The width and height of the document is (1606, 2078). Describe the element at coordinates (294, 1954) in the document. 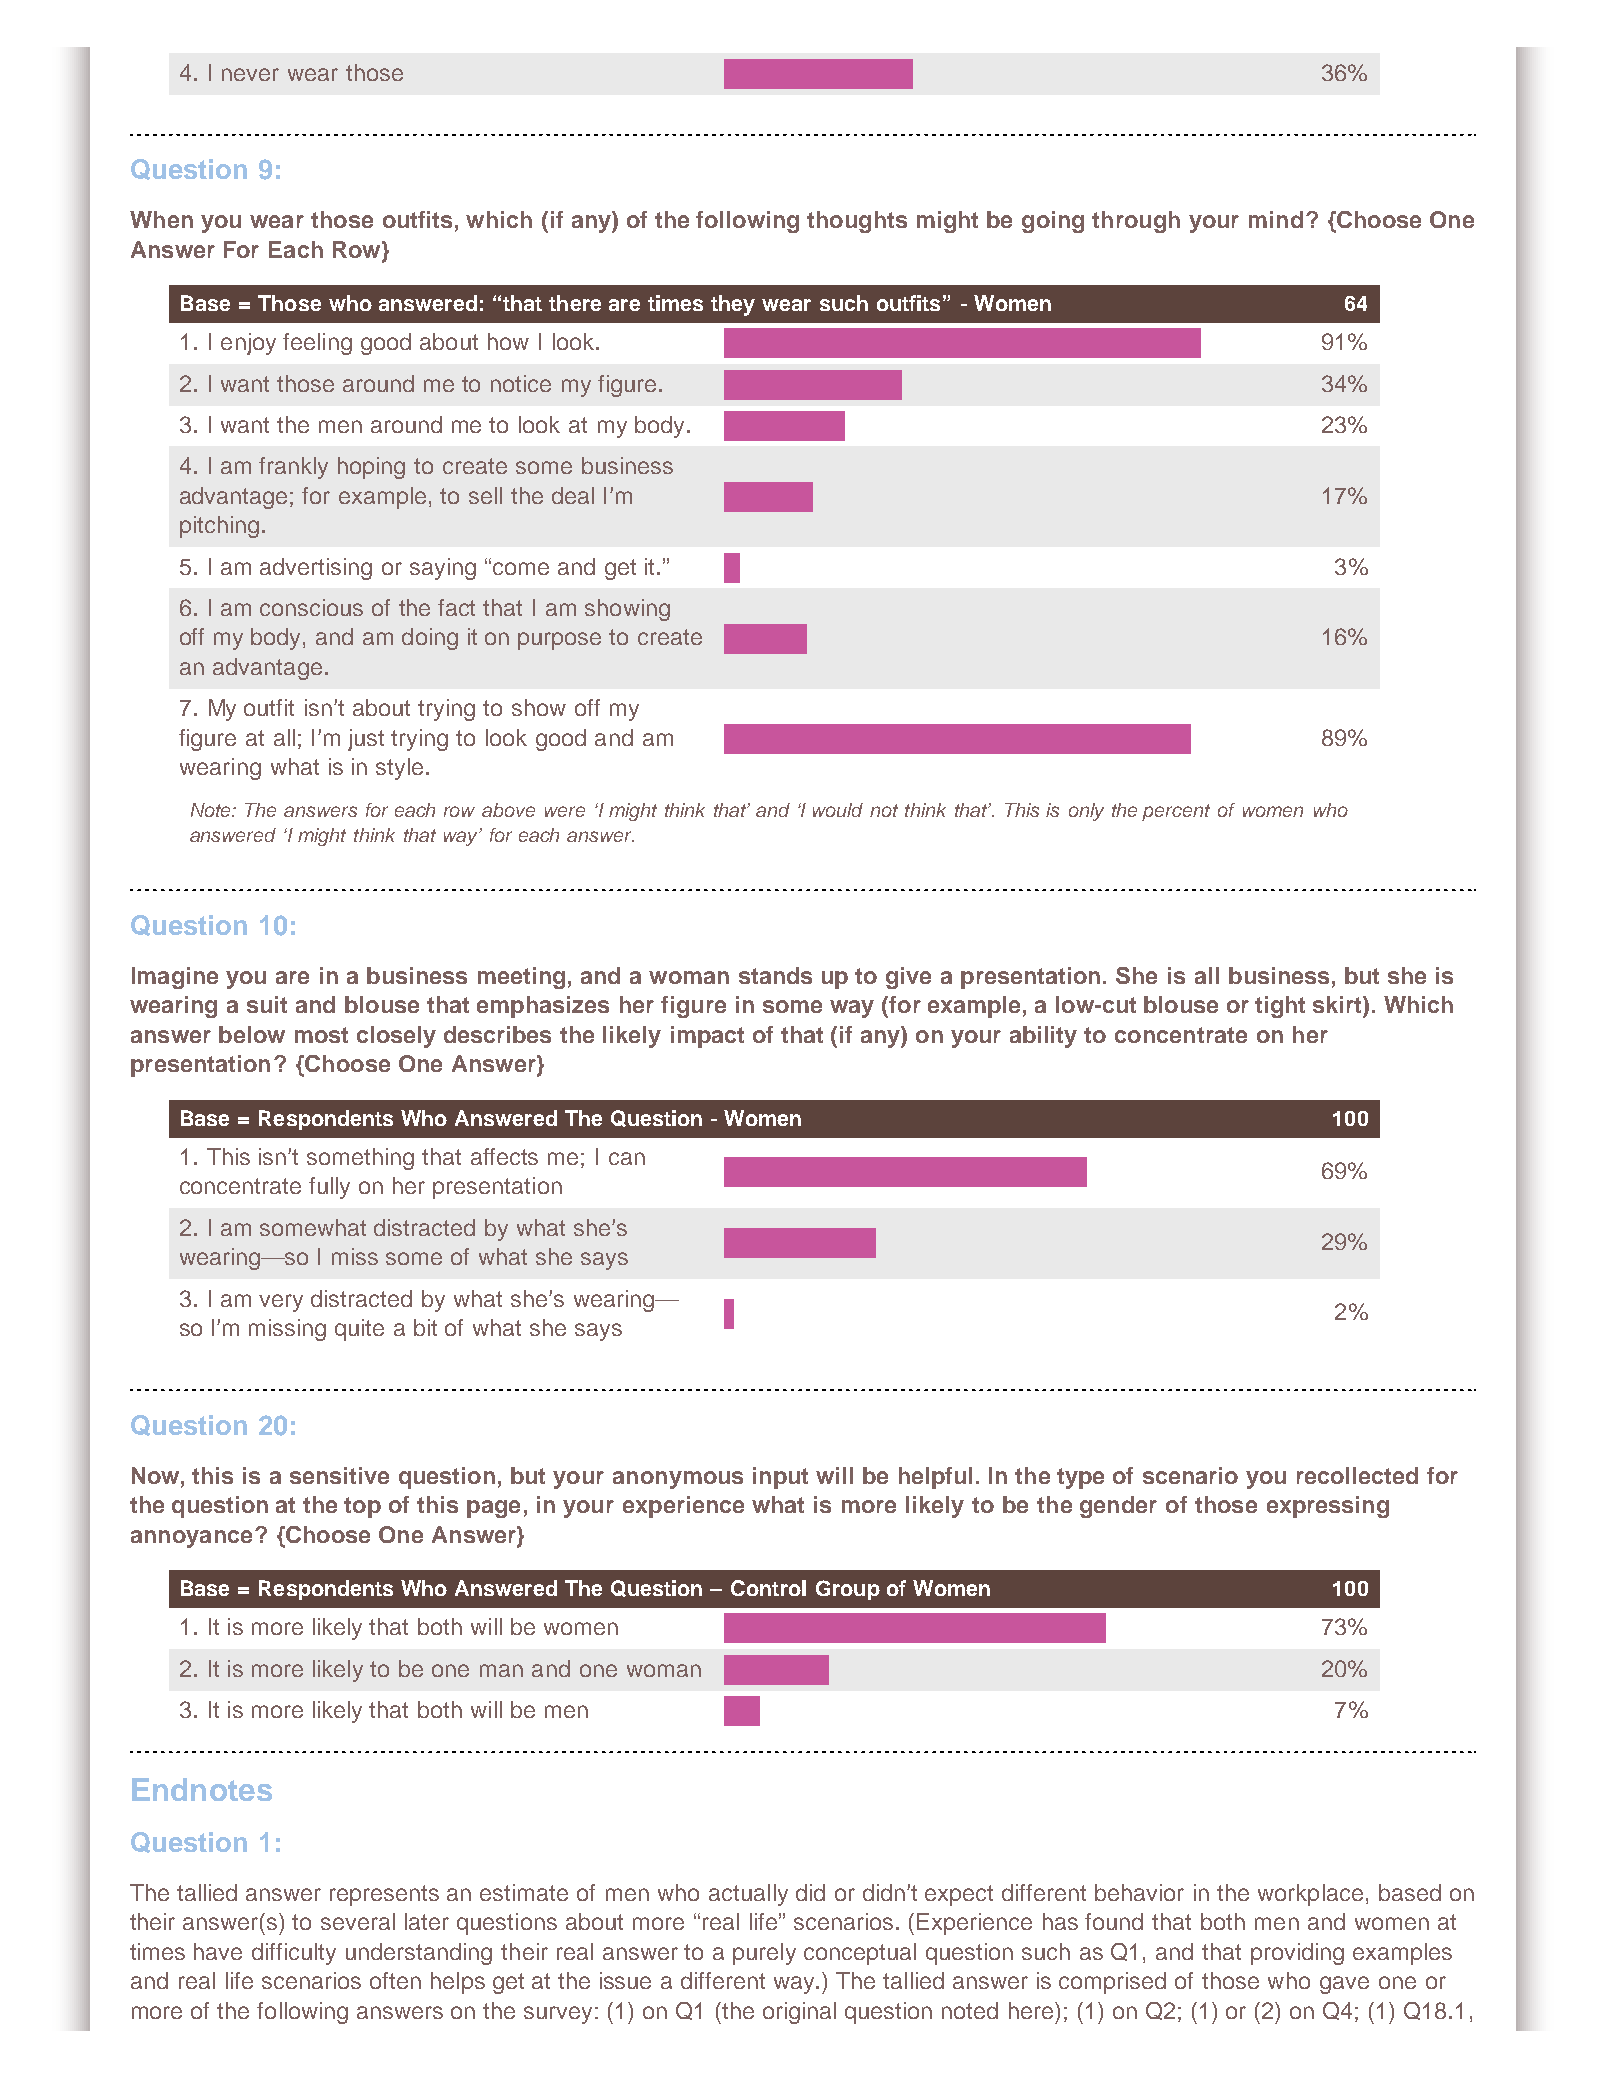

I see `difficulty` at that location.
